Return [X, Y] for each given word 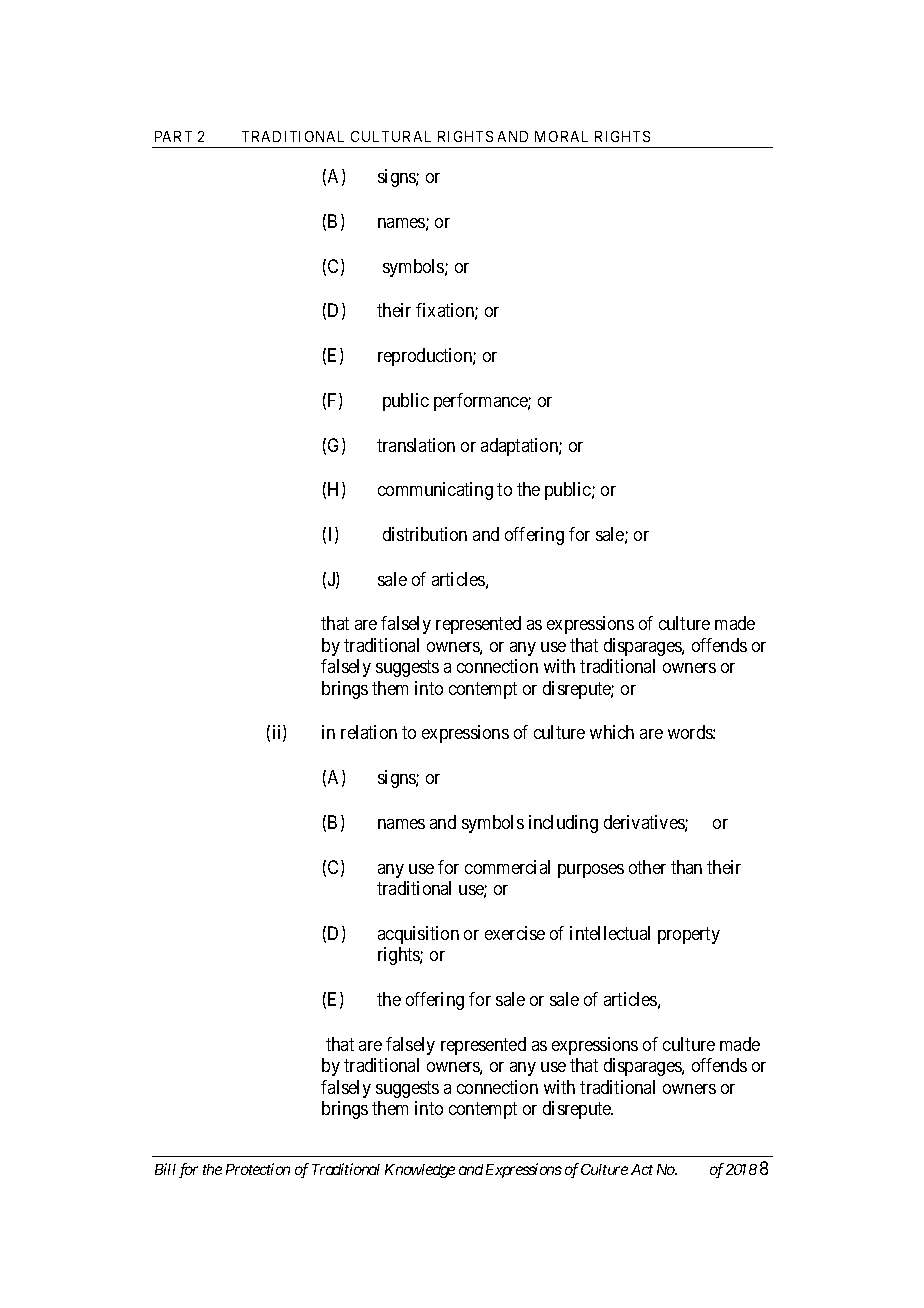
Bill [165, 1169]
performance [481, 402]
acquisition [418, 935]
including [563, 824]
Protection [258, 1169]
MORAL [561, 136]
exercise [515, 933]
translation [416, 445]
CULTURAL [391, 136]
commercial [507, 867]
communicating [435, 491]
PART [173, 136]
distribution [425, 534]
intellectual [610, 933]
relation [369, 732]
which [612, 732]
